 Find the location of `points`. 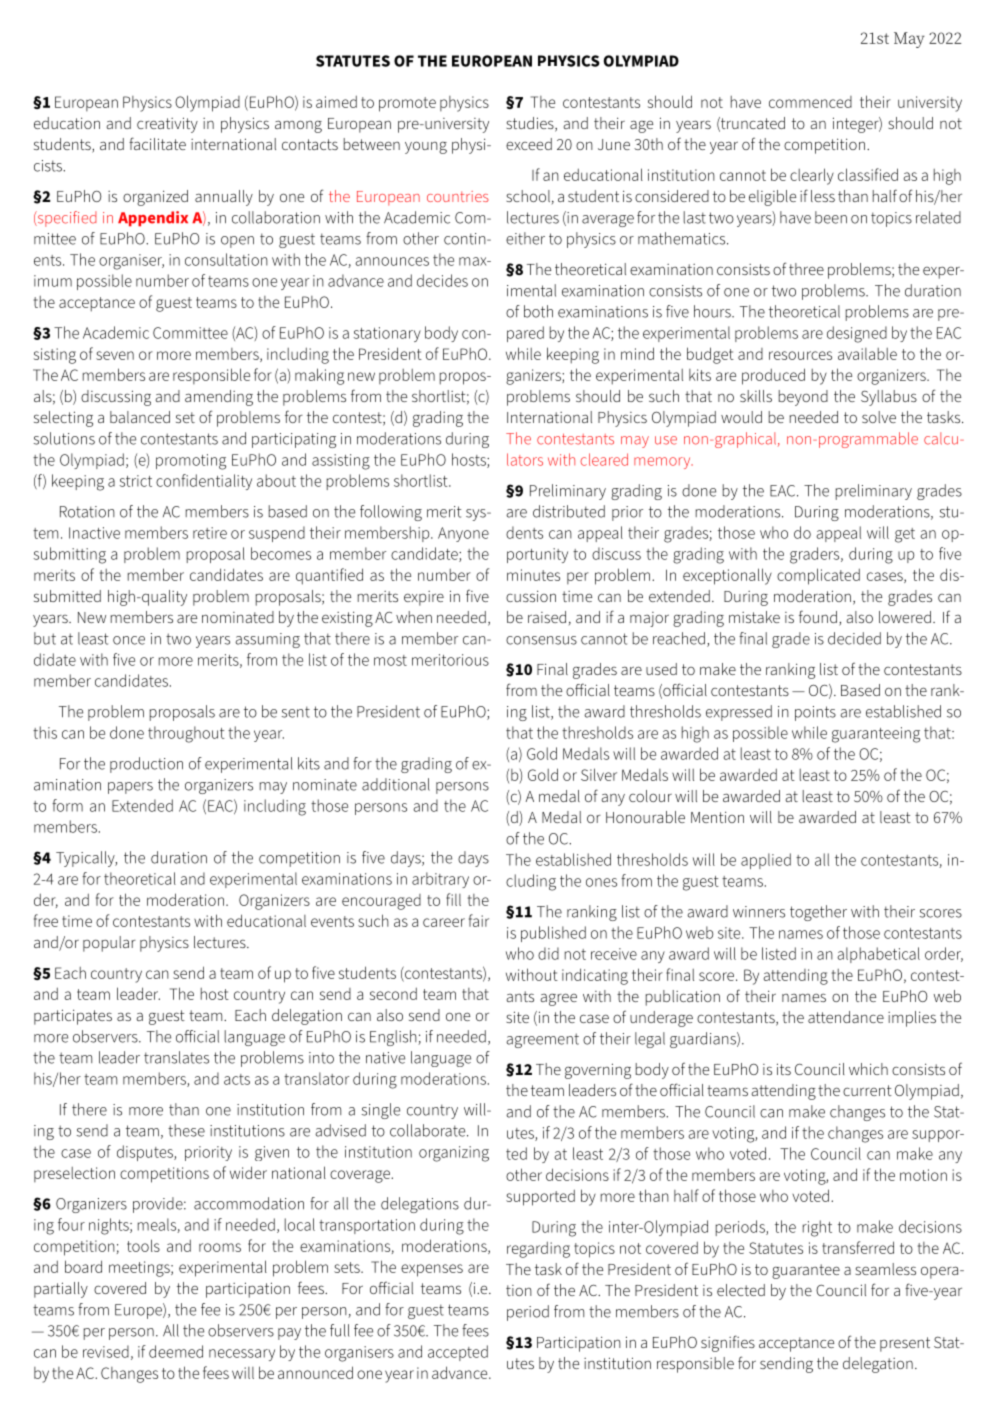

points is located at coordinates (815, 713).
